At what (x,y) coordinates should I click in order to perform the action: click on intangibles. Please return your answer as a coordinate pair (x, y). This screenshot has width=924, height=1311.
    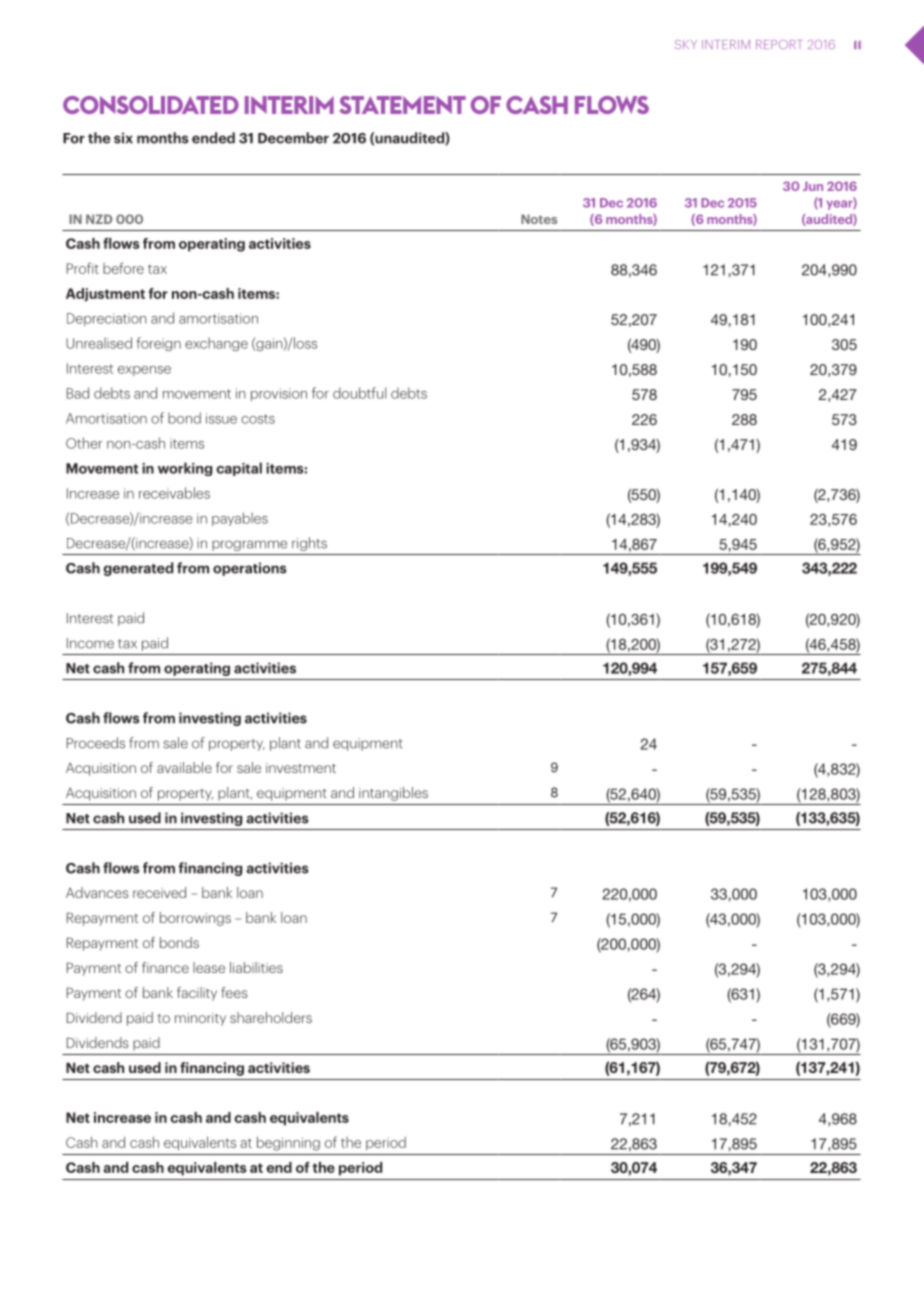
    Looking at the image, I should click on (393, 794).
